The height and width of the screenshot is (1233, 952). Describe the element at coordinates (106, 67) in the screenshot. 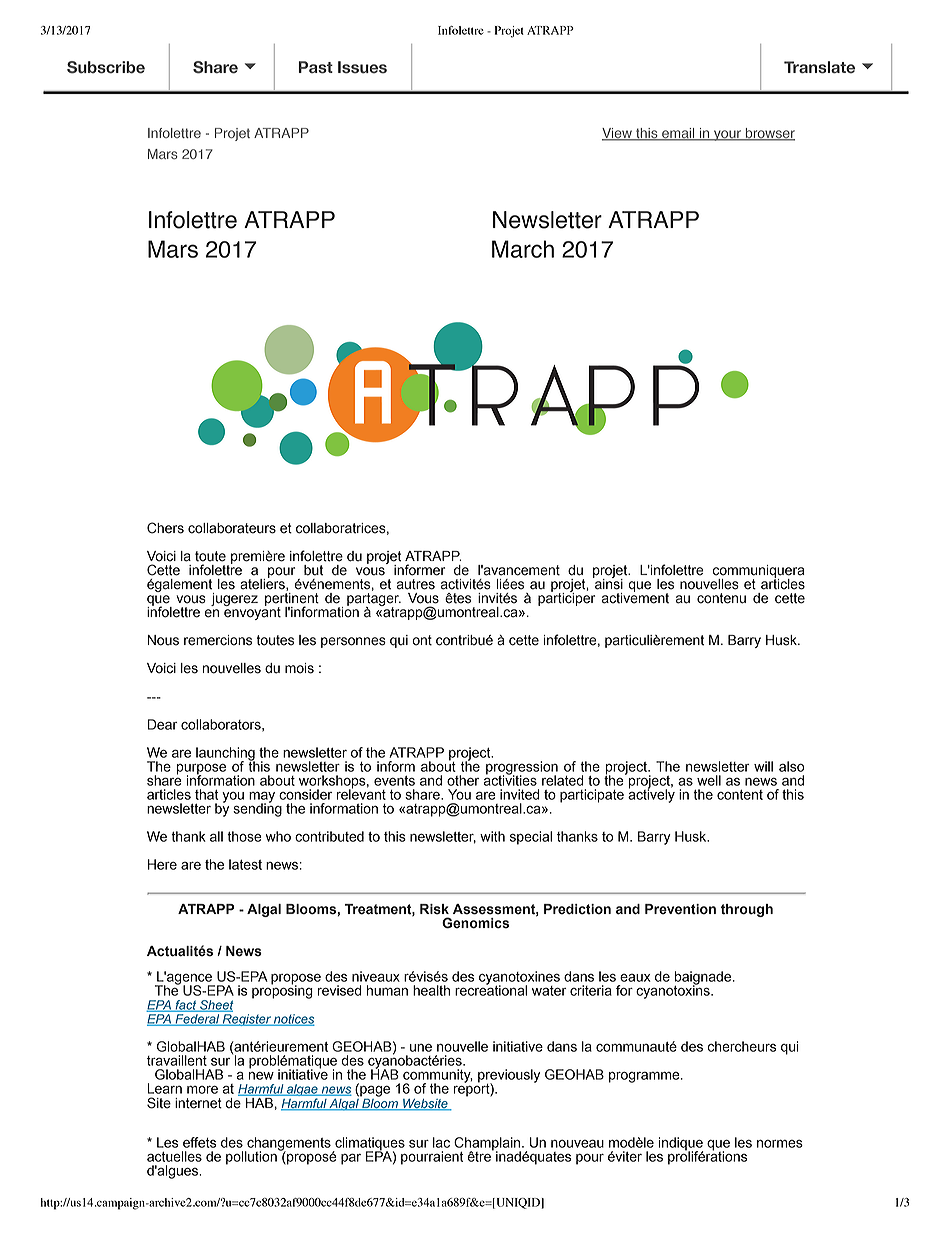

I see `Subscribe` at that location.
